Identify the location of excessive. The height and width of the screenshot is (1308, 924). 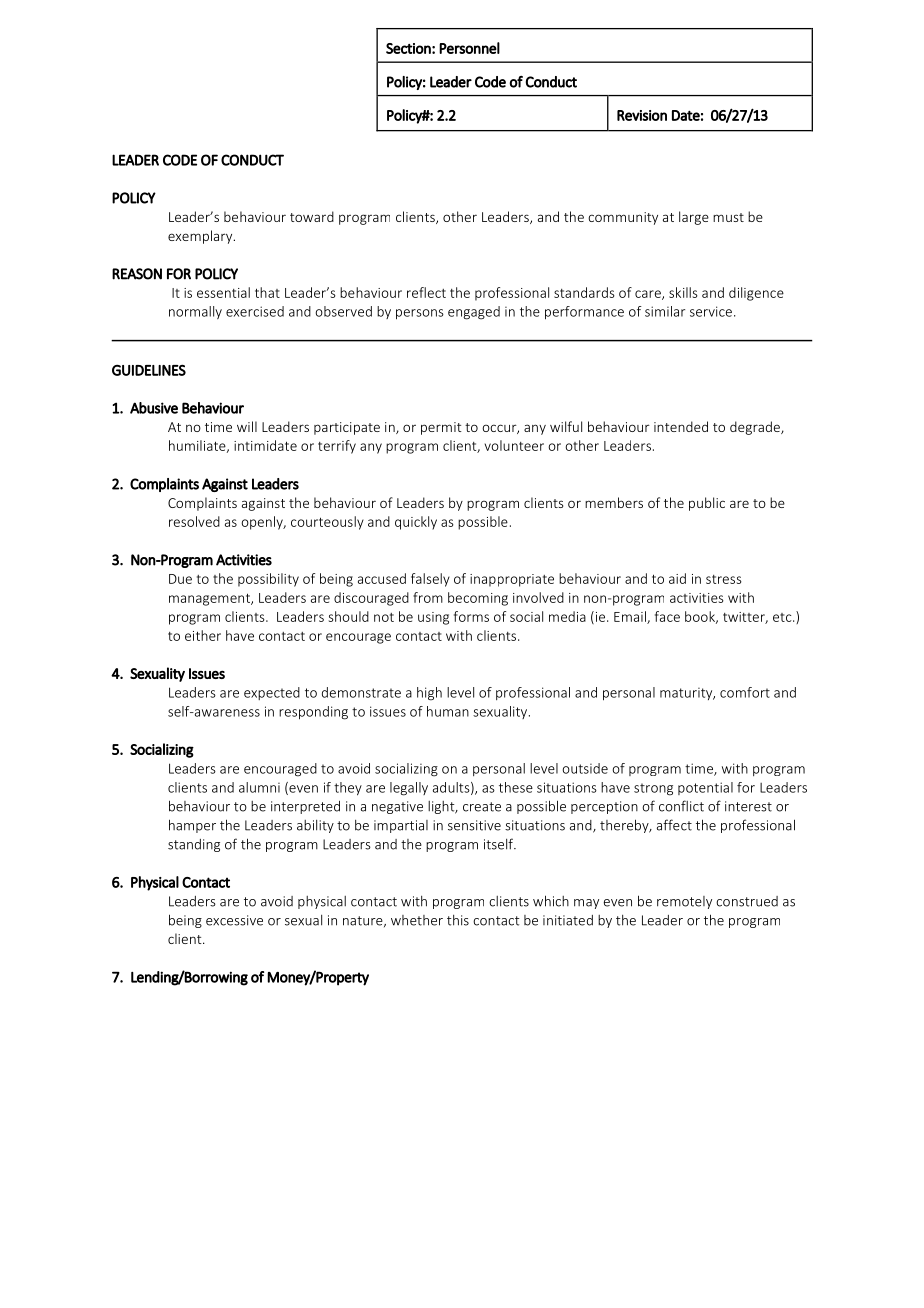
(234, 920).
